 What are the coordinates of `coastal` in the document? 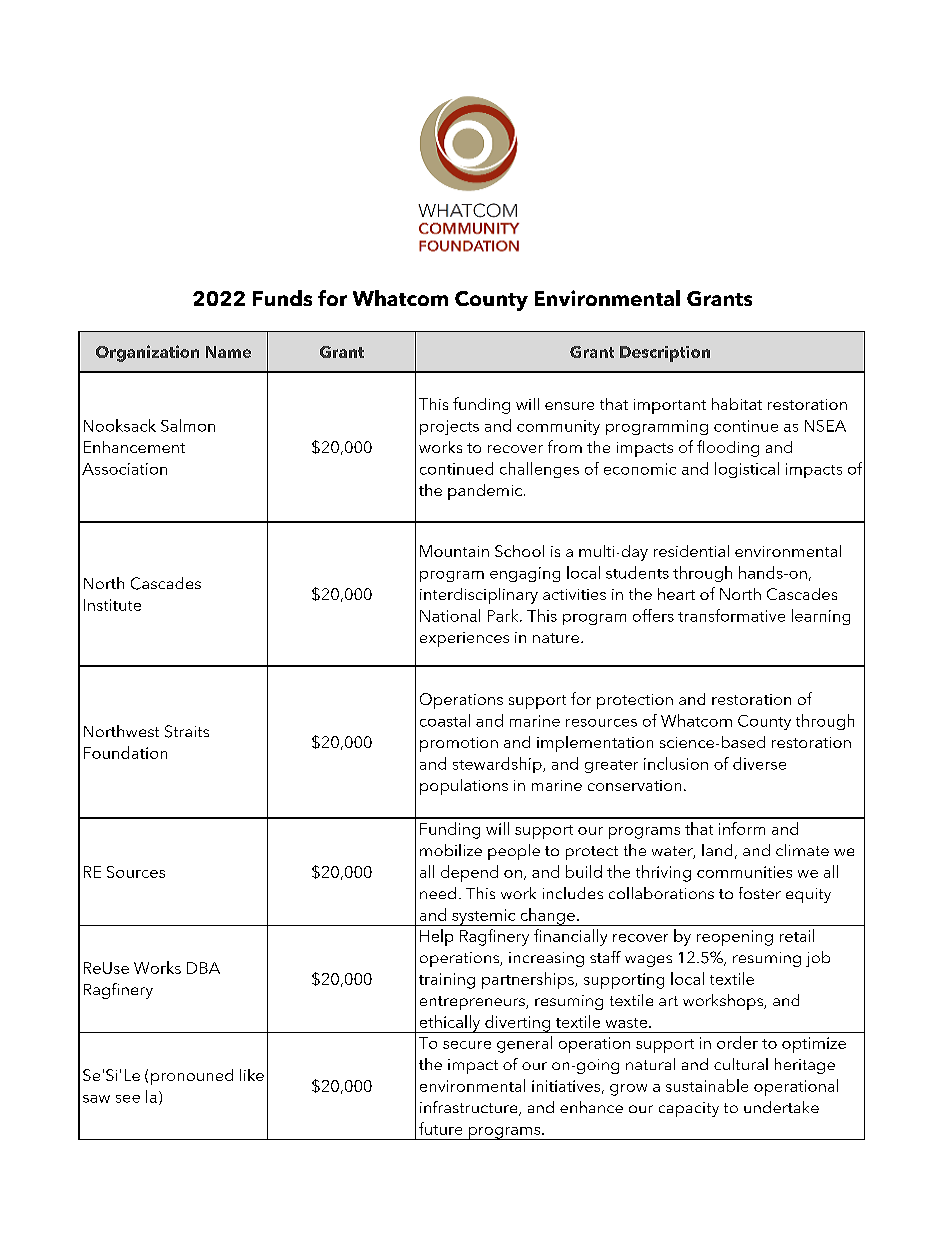 It's located at (445, 720).
